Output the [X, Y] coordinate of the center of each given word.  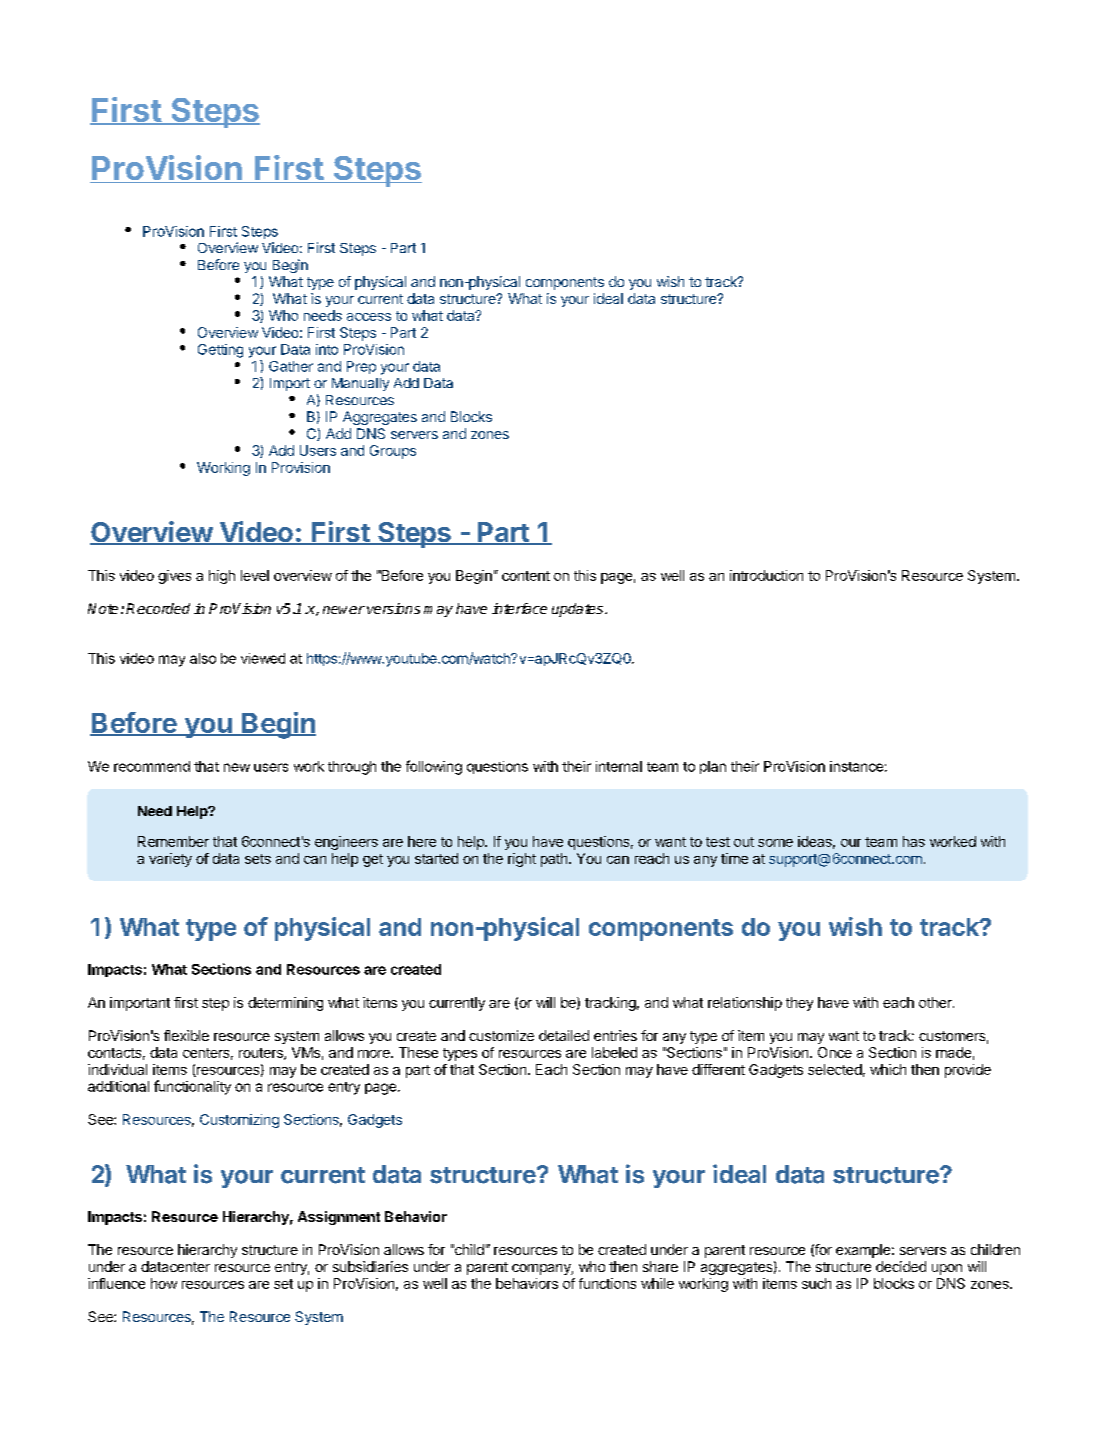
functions [607, 1283]
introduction [766, 575]
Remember [173, 841]
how [164, 1283]
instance [856, 766]
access [369, 317]
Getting [220, 351]
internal [619, 766]
